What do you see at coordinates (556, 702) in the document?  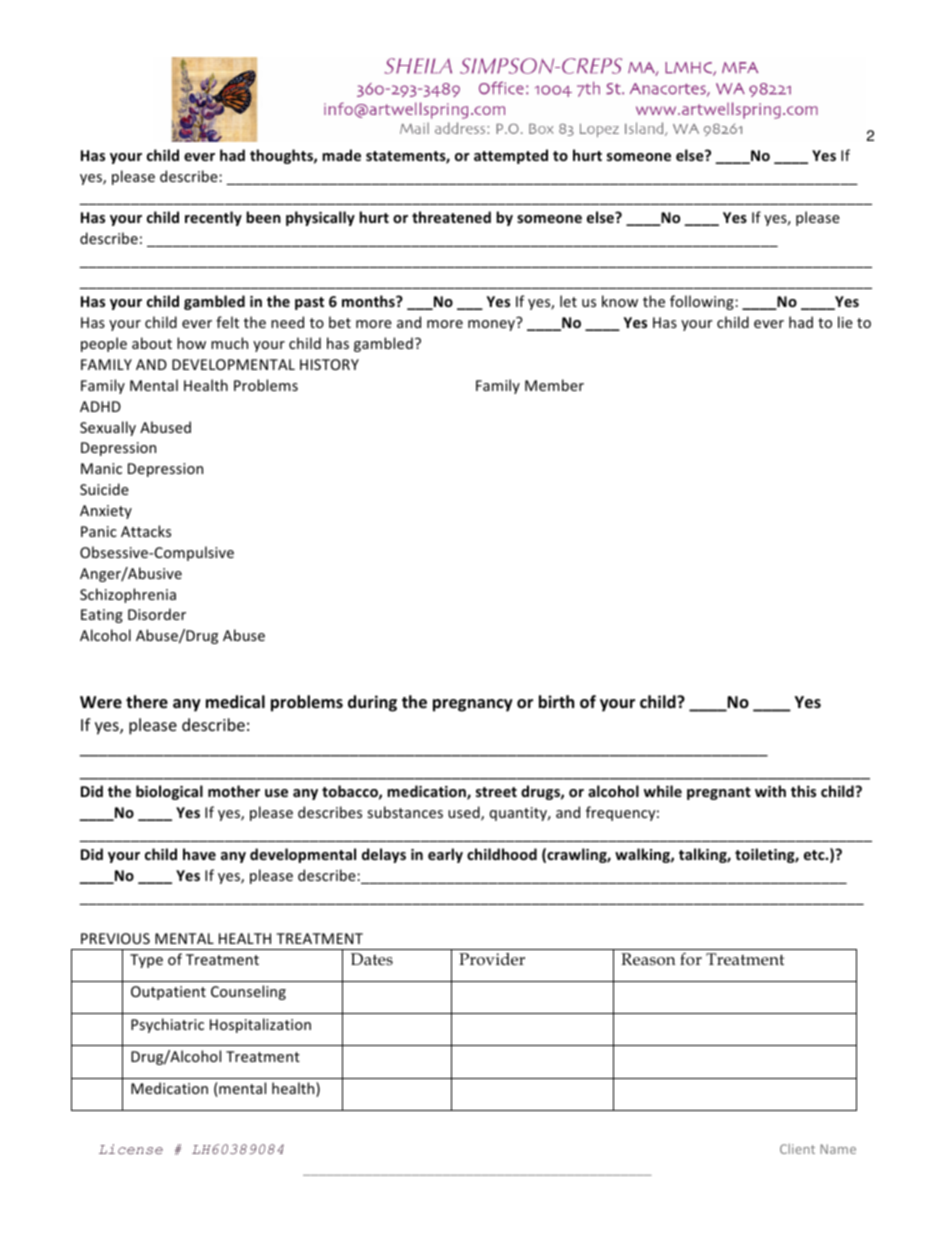 I see `birth` at bounding box center [556, 702].
